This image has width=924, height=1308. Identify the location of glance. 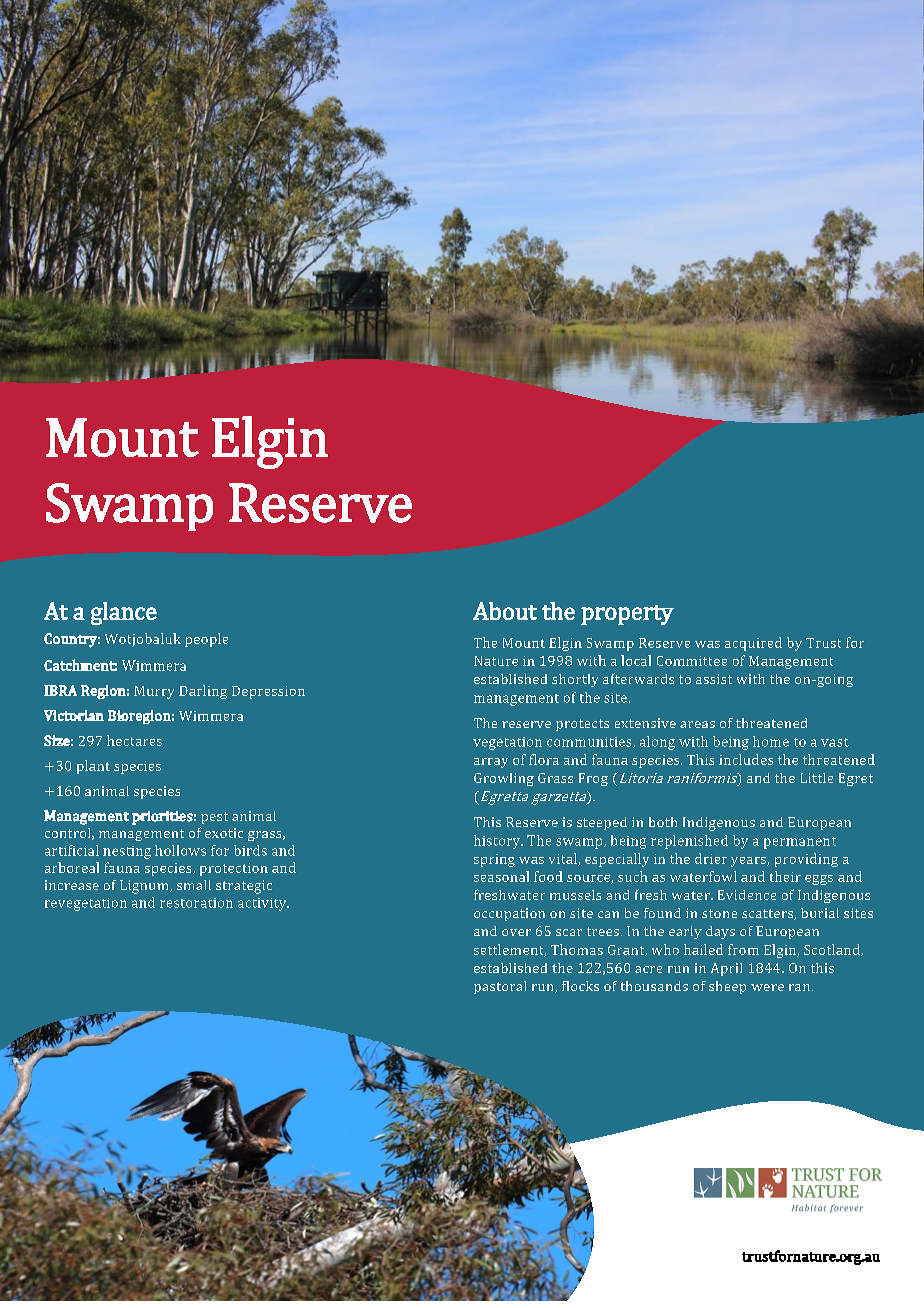
(124, 613).
